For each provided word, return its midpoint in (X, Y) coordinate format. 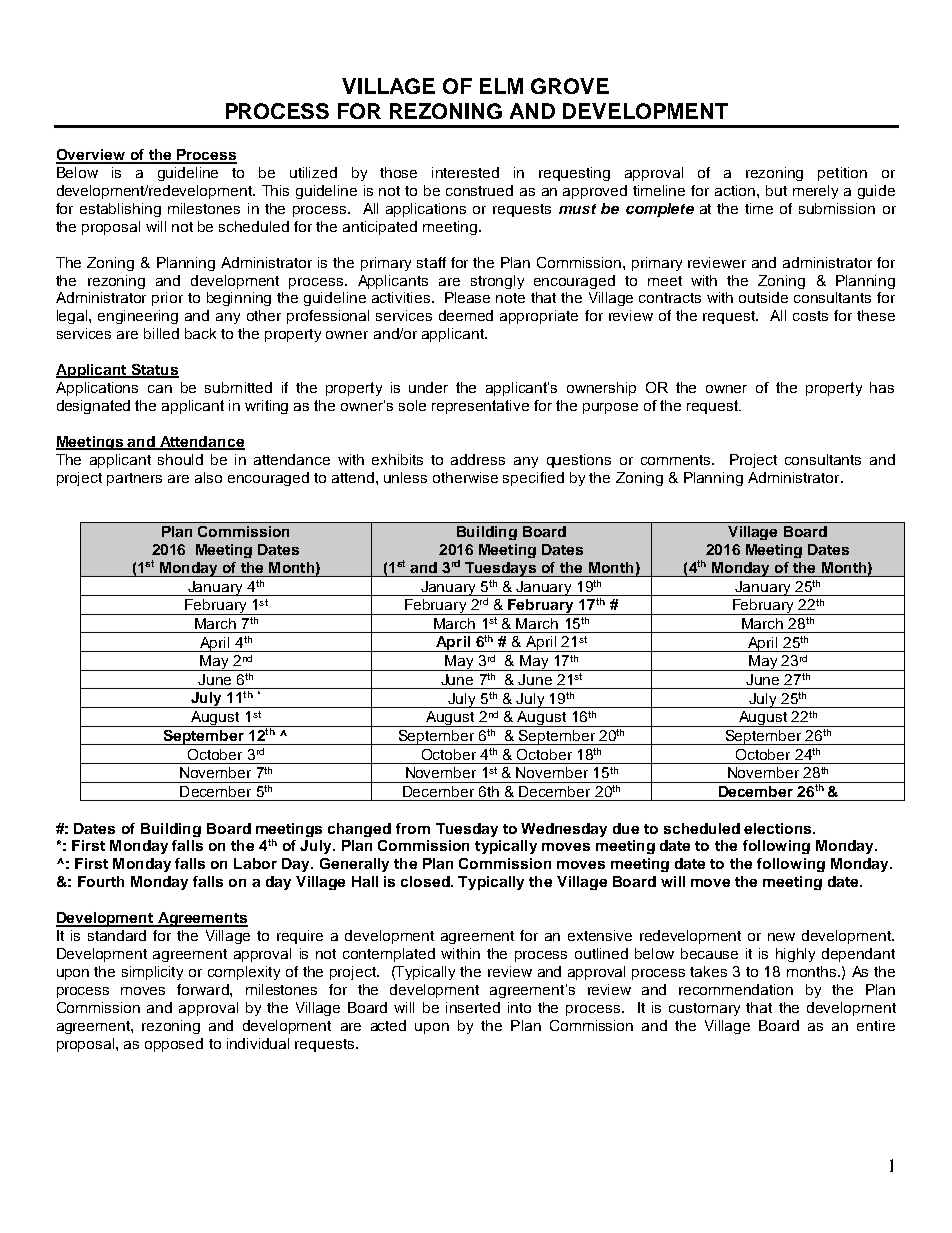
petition (842, 174)
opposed (174, 1045)
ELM (501, 86)
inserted (473, 1007)
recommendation (736, 989)
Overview (91, 156)
